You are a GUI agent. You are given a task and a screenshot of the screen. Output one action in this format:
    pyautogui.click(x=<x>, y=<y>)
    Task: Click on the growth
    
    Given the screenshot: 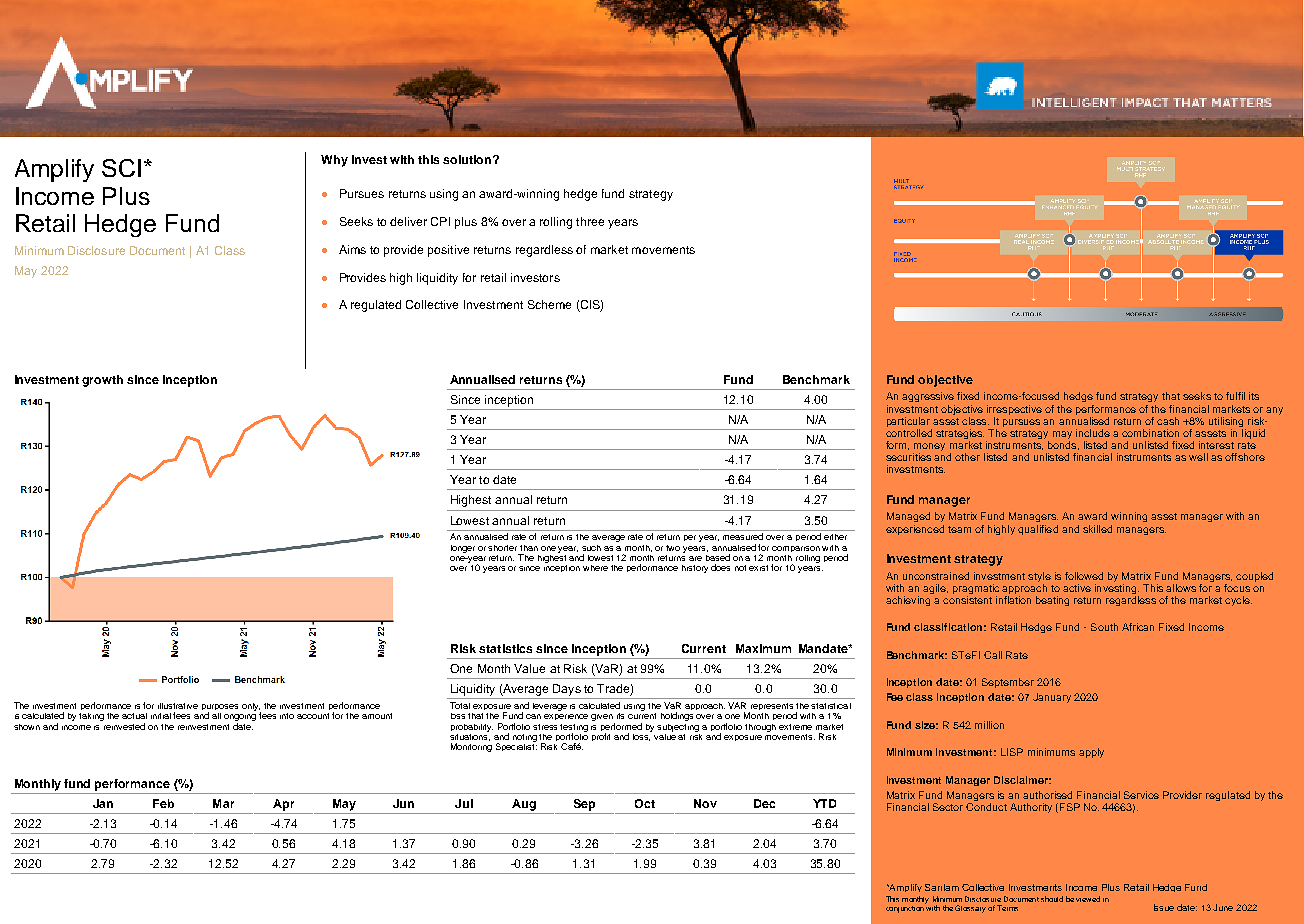 What is the action you would take?
    pyautogui.click(x=102, y=381)
